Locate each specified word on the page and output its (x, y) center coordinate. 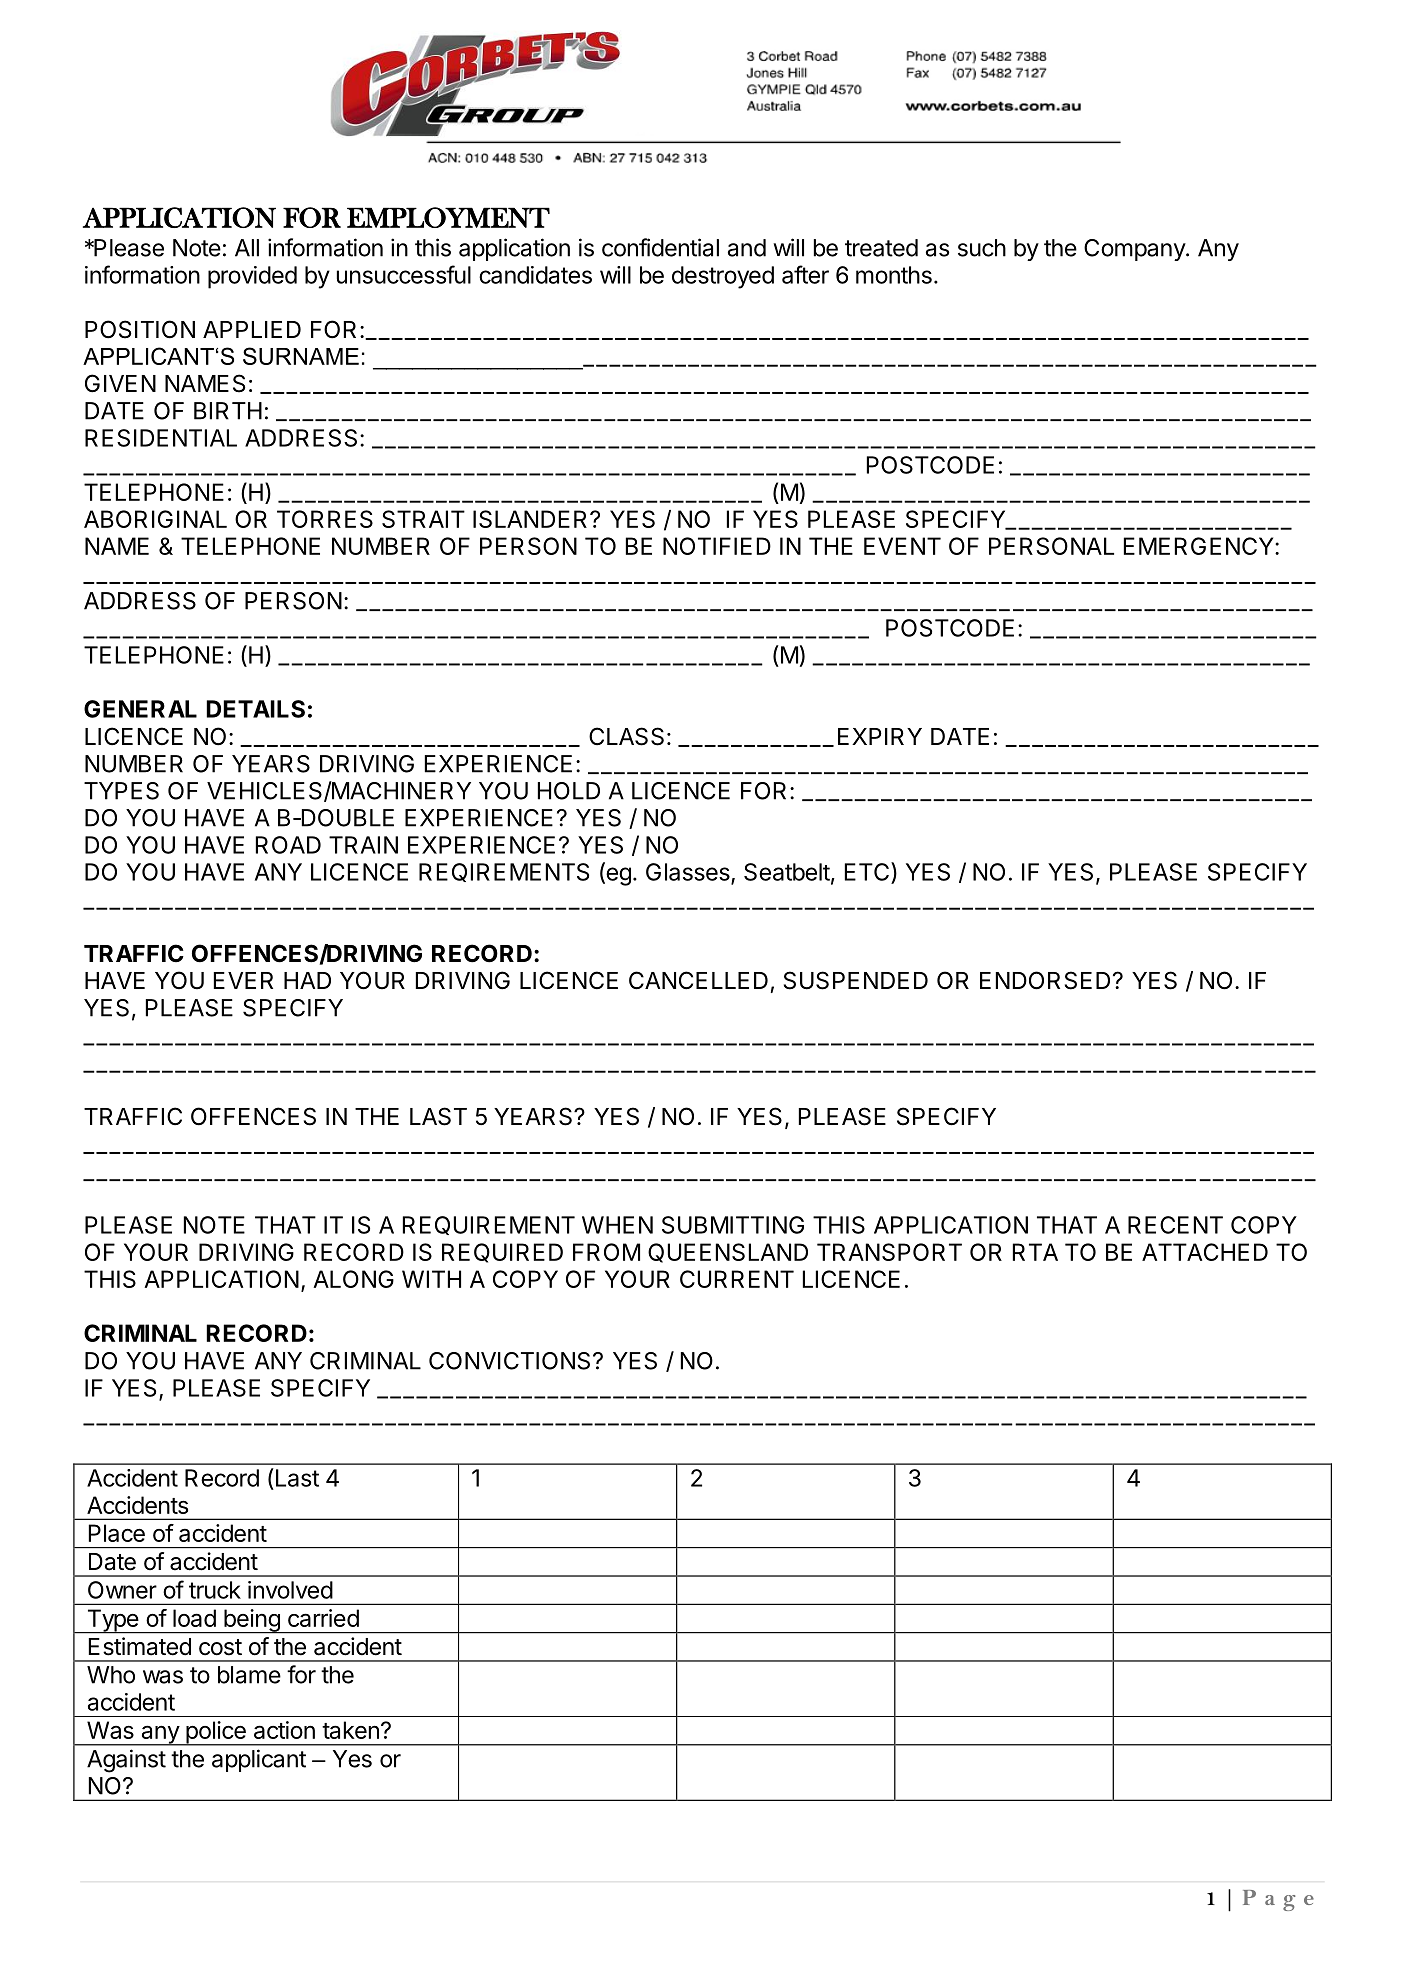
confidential (660, 247)
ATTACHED (1205, 1252)
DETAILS (255, 709)
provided (252, 277)
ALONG (353, 1279)
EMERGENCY (1200, 546)
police (216, 1733)
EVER (243, 980)
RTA (1035, 1252)
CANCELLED (698, 980)
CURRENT (737, 1279)
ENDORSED (1045, 980)
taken (350, 1730)
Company (1135, 250)
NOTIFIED (717, 546)
